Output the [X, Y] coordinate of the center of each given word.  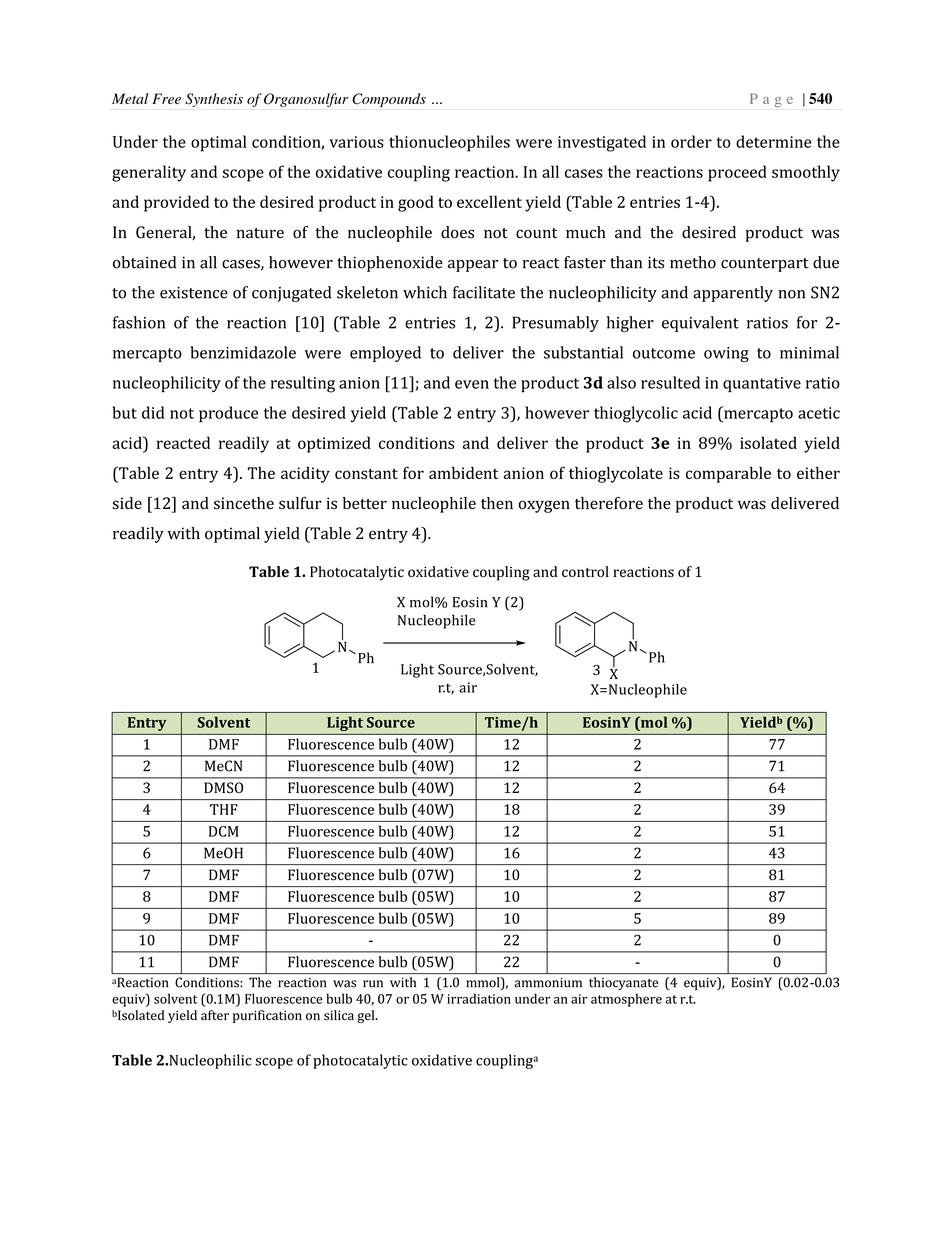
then [497, 503]
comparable [728, 475]
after [215, 1015]
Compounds [389, 100]
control [585, 572]
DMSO [223, 787]
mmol [484, 983]
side [127, 503]
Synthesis [214, 100]
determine [773, 141]
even [472, 384]
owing [726, 355]
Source [391, 722]
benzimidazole [243, 352]
